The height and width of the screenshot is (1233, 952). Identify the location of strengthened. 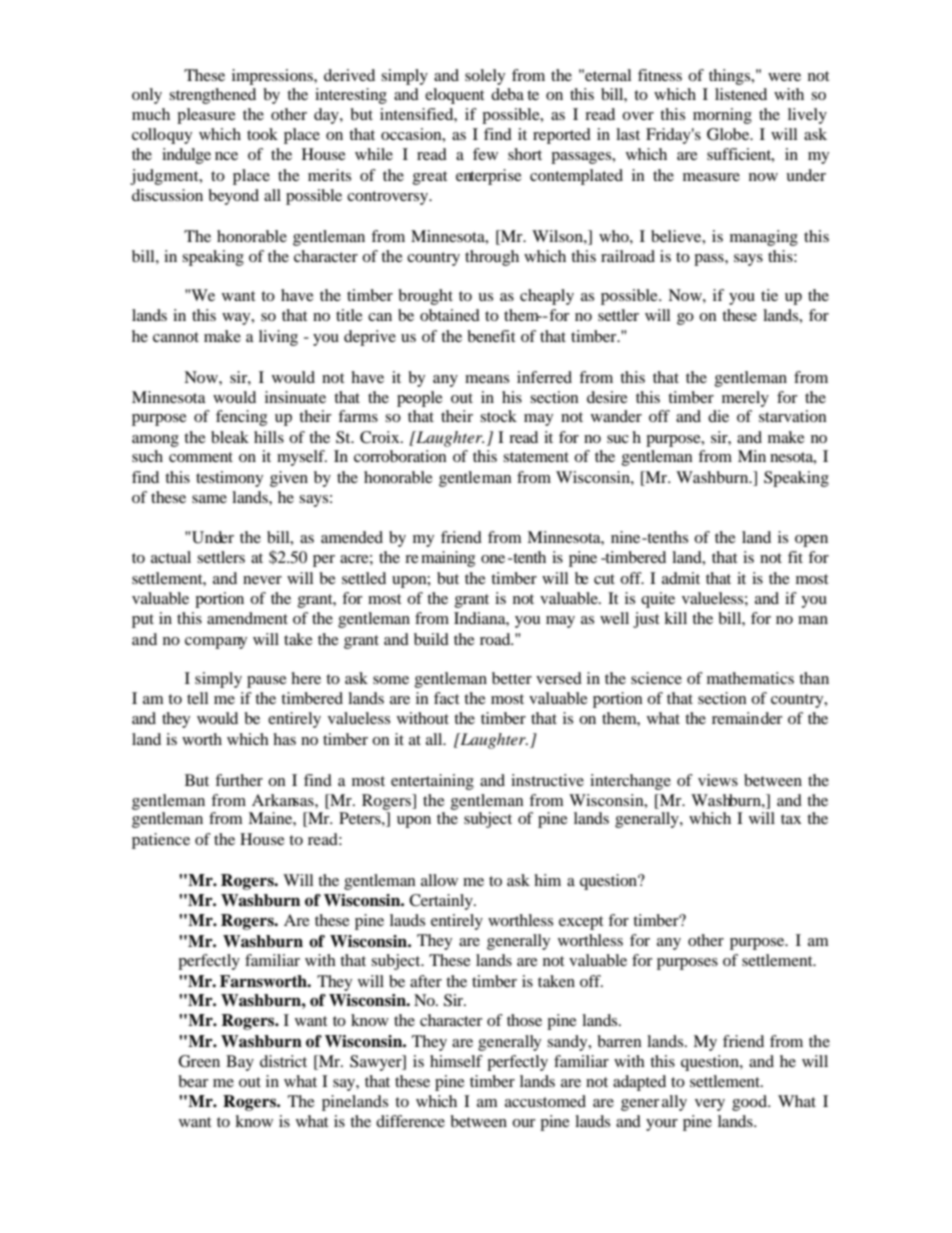
(212, 96).
